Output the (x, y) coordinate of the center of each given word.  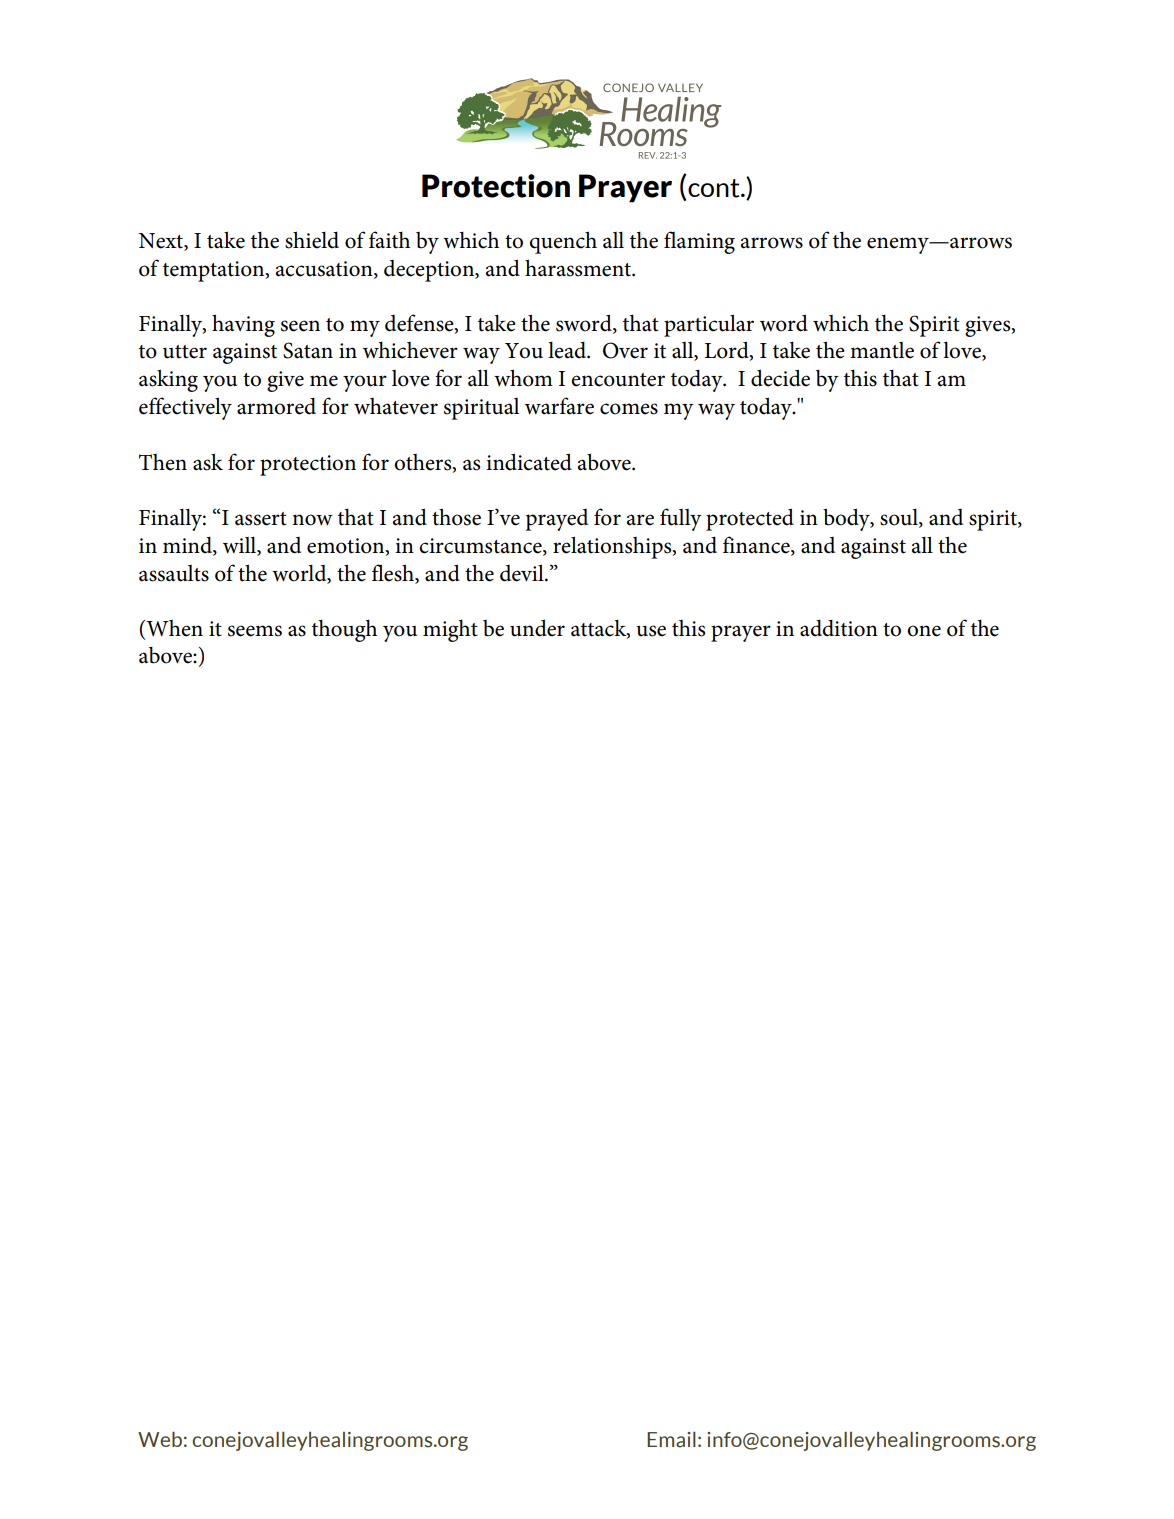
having (243, 325)
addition (839, 628)
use (651, 631)
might (450, 630)
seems (255, 631)
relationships (613, 547)
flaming (699, 242)
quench (563, 242)
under (537, 628)
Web (160, 1439)
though (344, 630)
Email (671, 1440)
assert (261, 519)
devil (523, 573)
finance (757, 545)
